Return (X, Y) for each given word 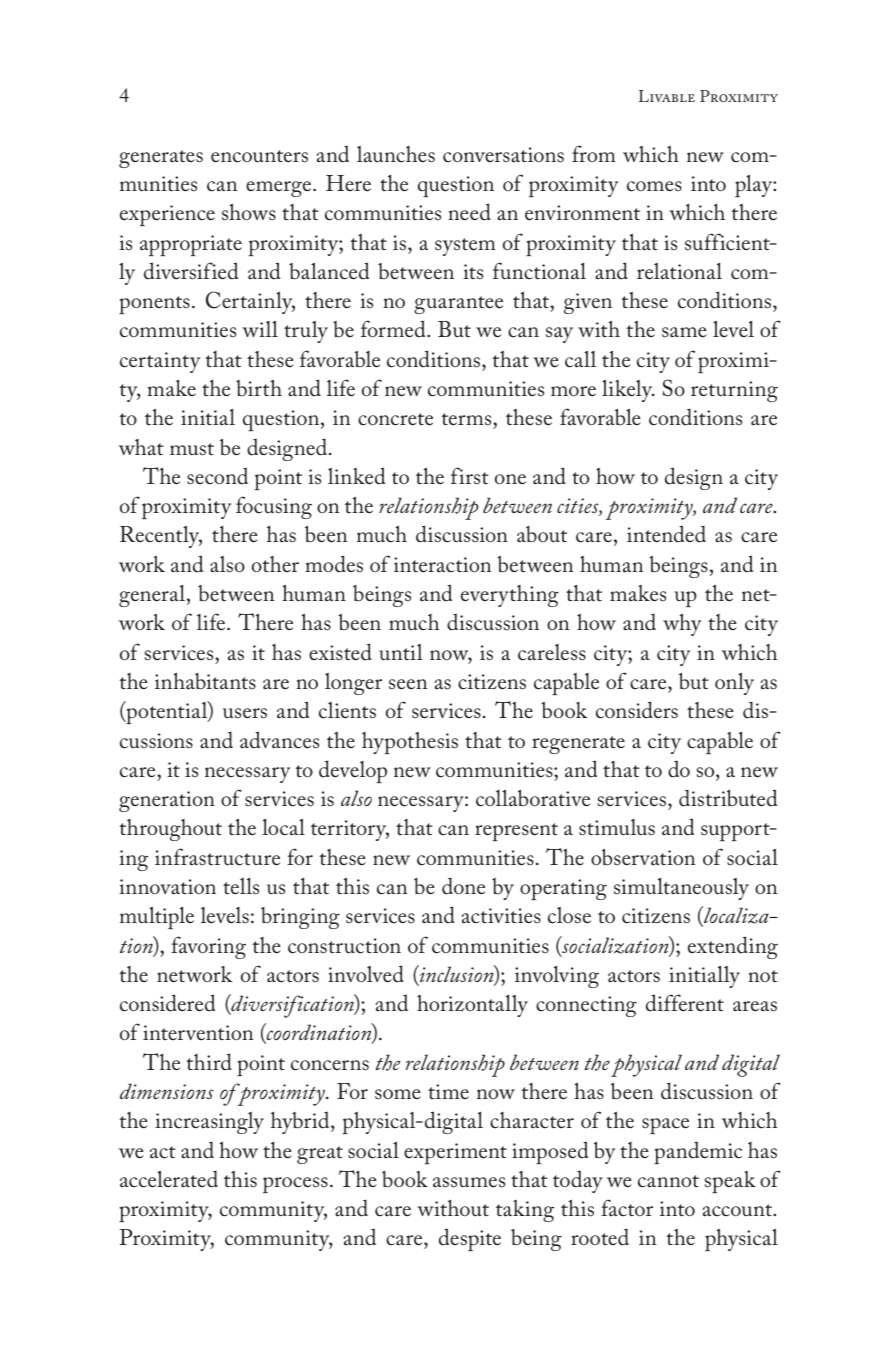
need (469, 212)
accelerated (169, 1179)
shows (249, 212)
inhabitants (205, 681)
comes (654, 186)
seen (408, 684)
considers (637, 710)
